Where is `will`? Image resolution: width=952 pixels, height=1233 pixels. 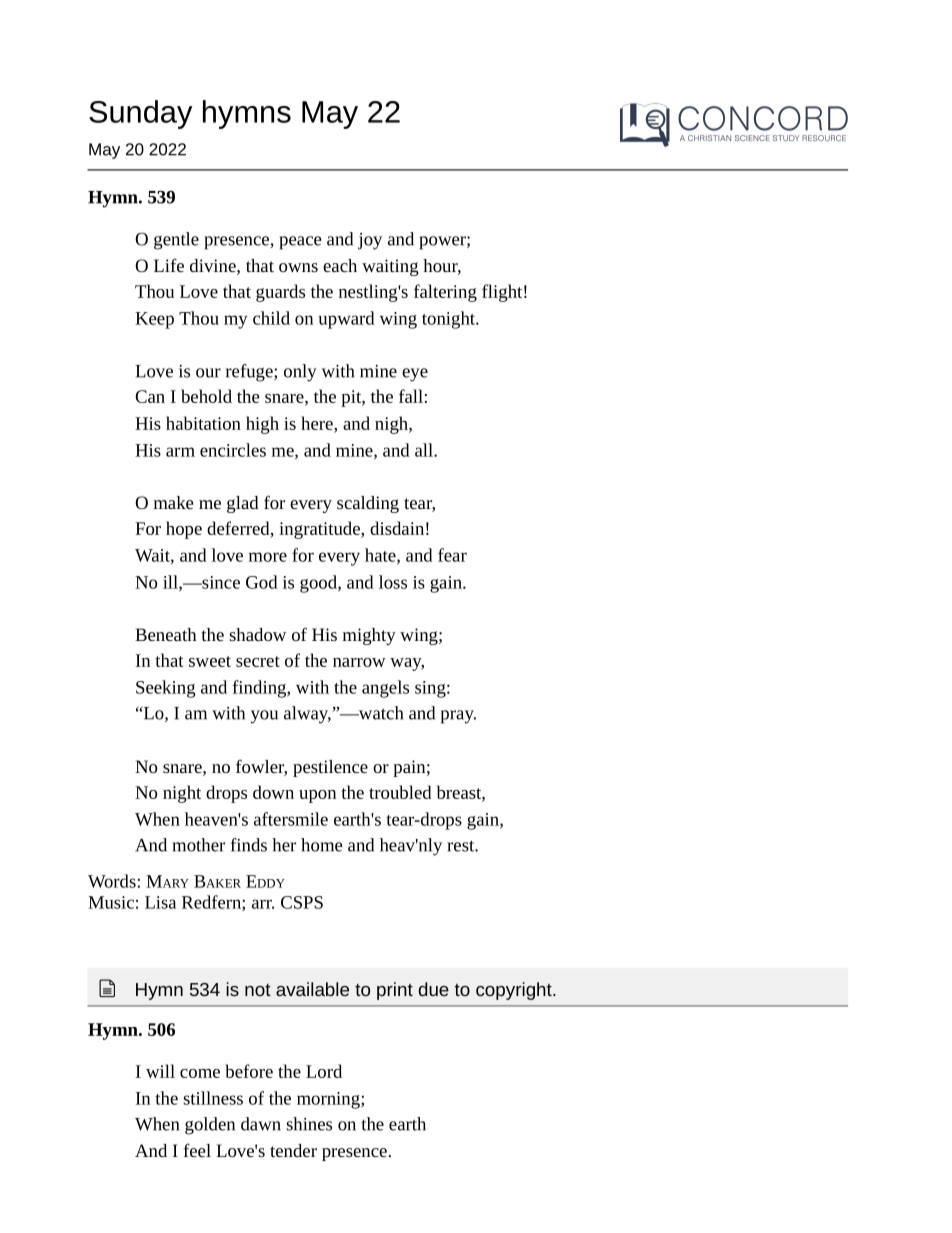 will is located at coordinates (160, 1071).
